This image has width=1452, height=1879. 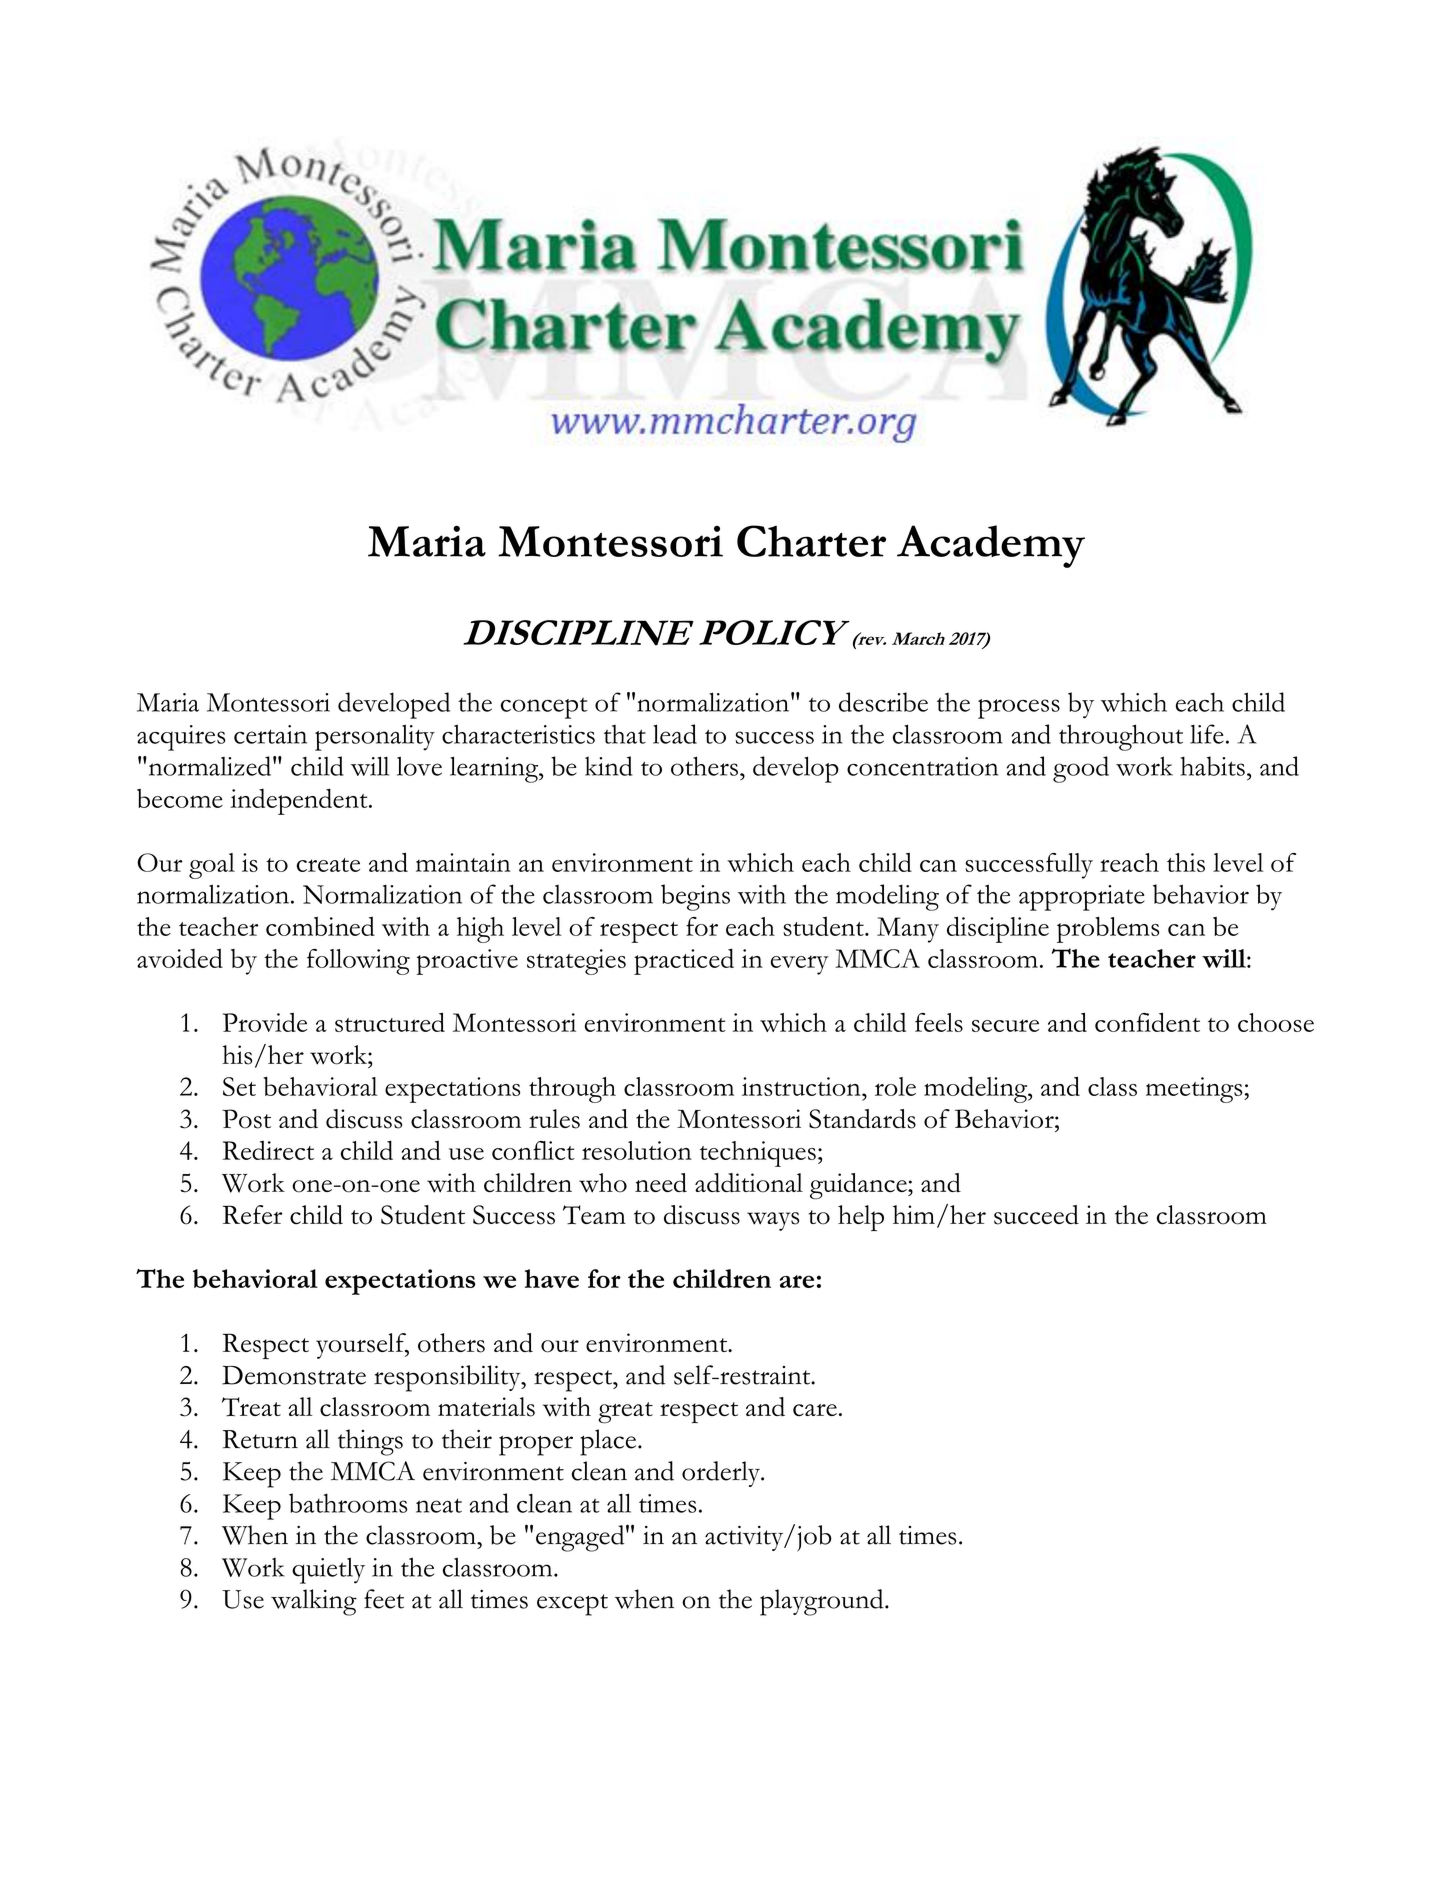 What do you see at coordinates (991, 546) in the image?
I see `Academy` at bounding box center [991, 546].
